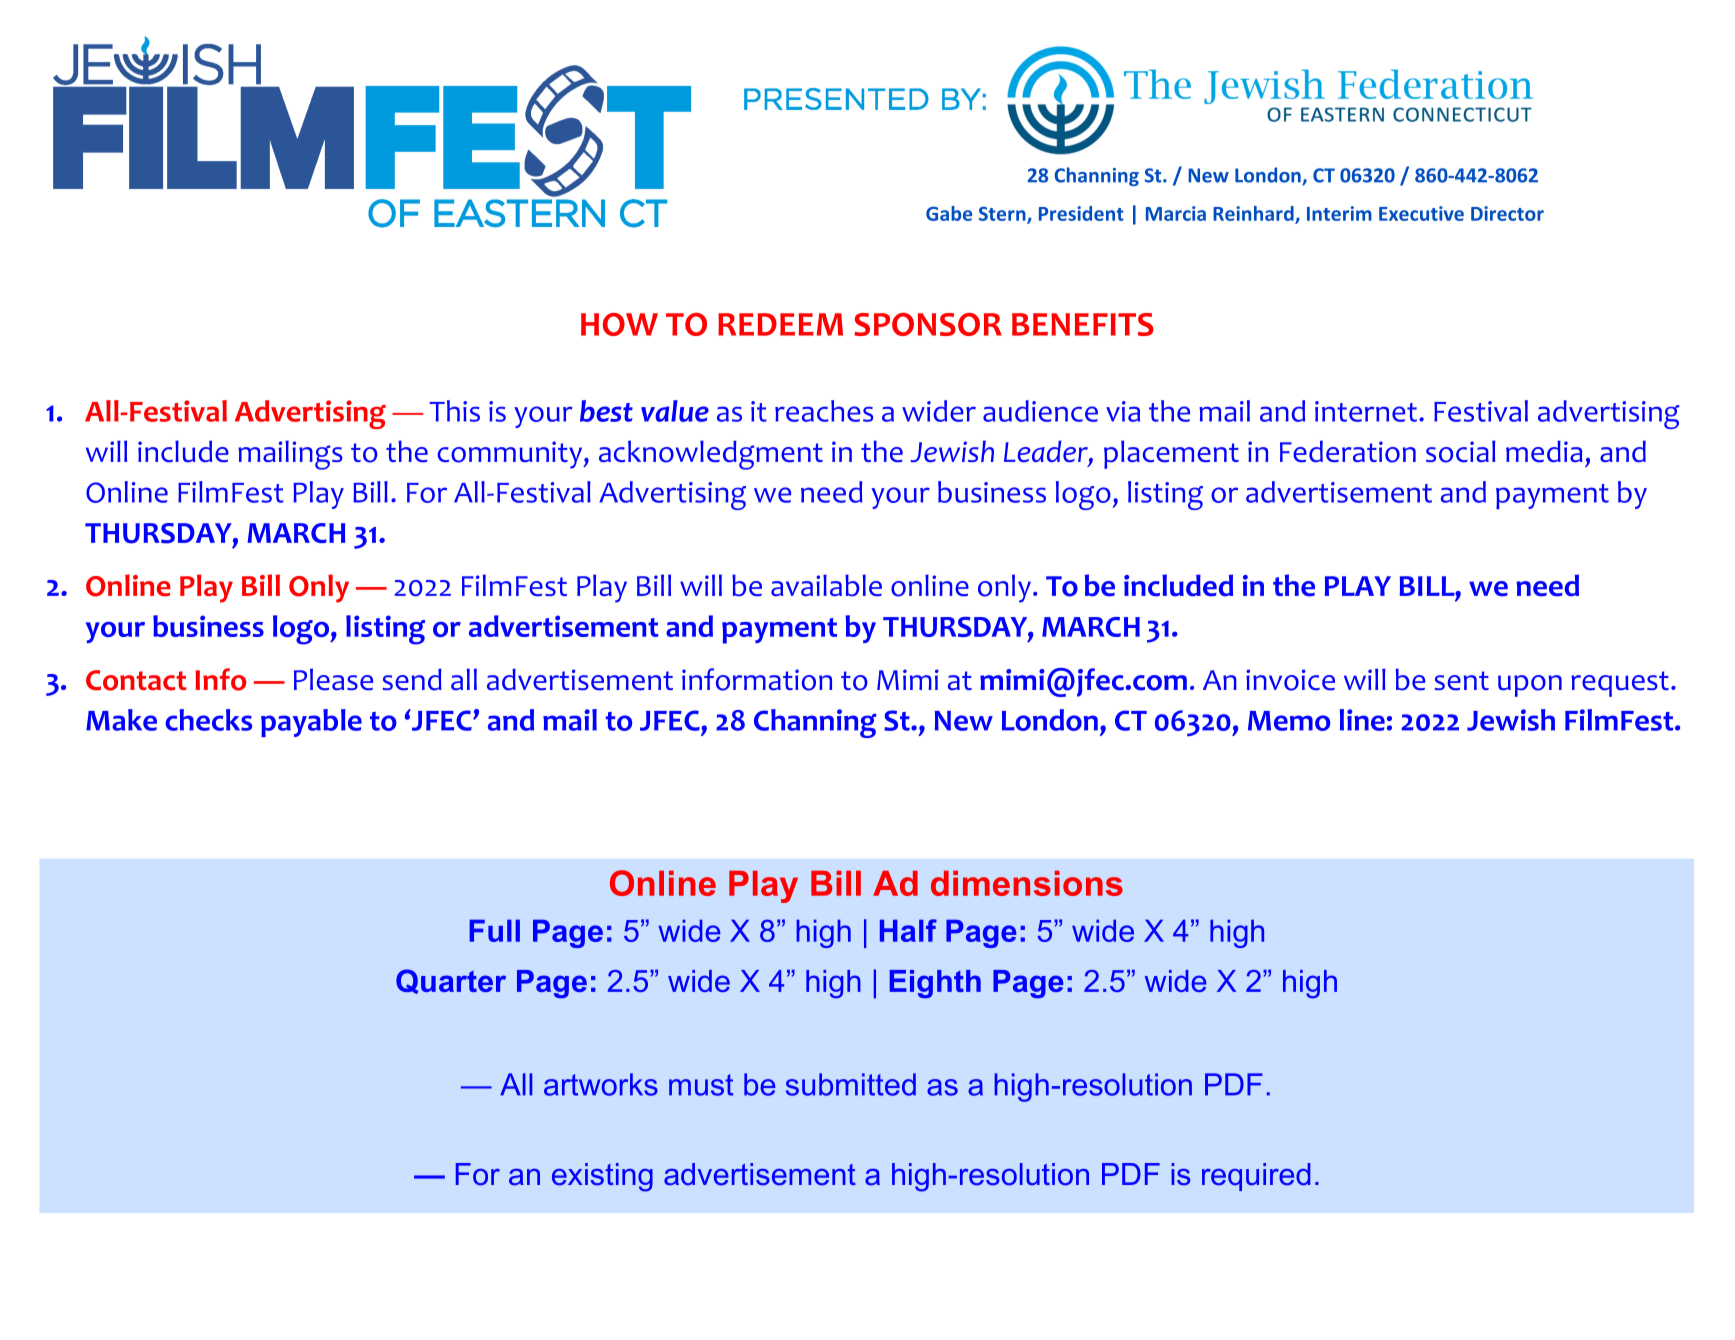 Image resolution: width=1735 pixels, height=1340 pixels. Describe the element at coordinates (333, 679) in the screenshot. I see `Please` at that location.
